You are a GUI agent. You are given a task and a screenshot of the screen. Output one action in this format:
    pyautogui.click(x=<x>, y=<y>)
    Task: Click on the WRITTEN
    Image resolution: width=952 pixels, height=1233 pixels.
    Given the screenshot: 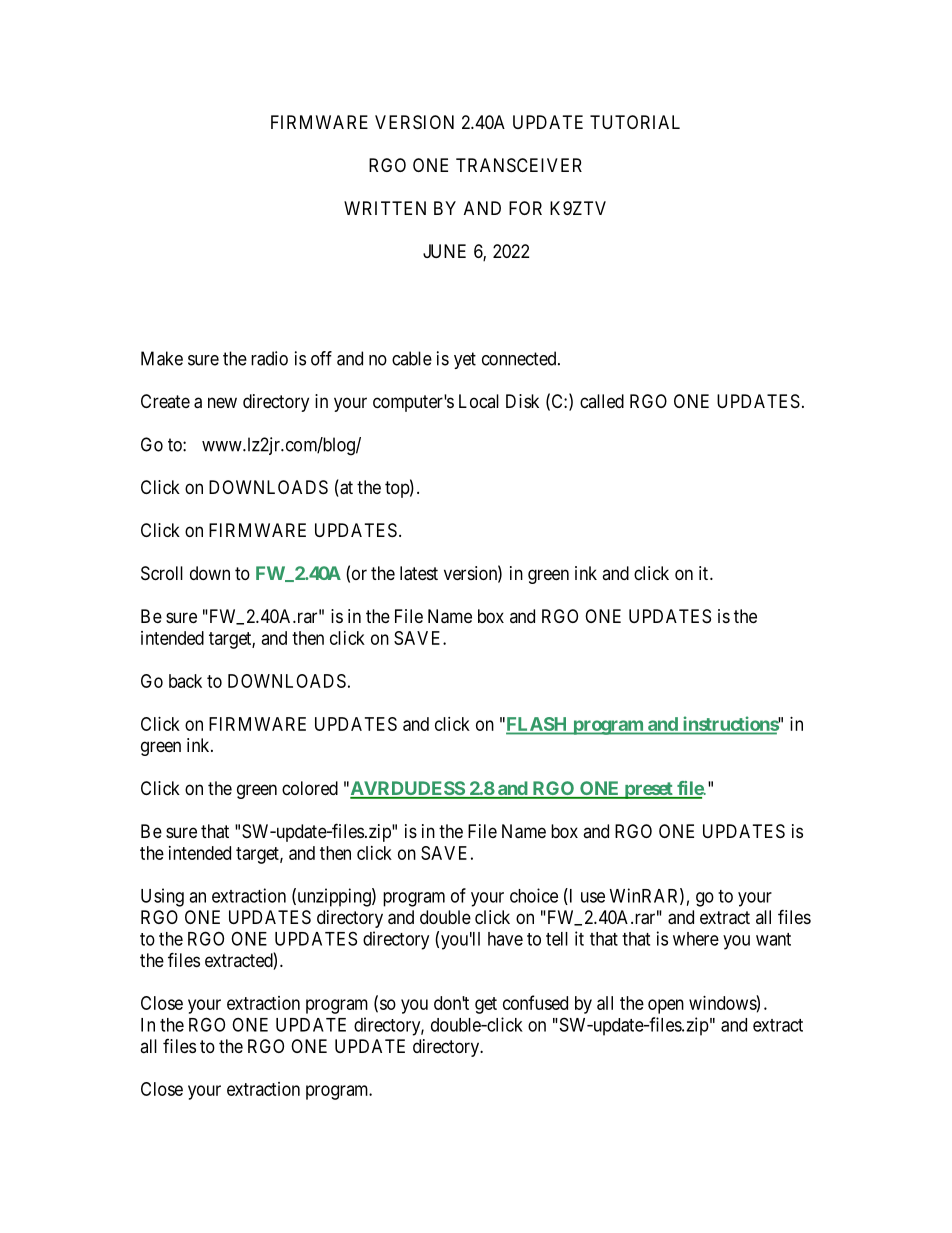 What is the action you would take?
    pyautogui.click(x=385, y=208)
